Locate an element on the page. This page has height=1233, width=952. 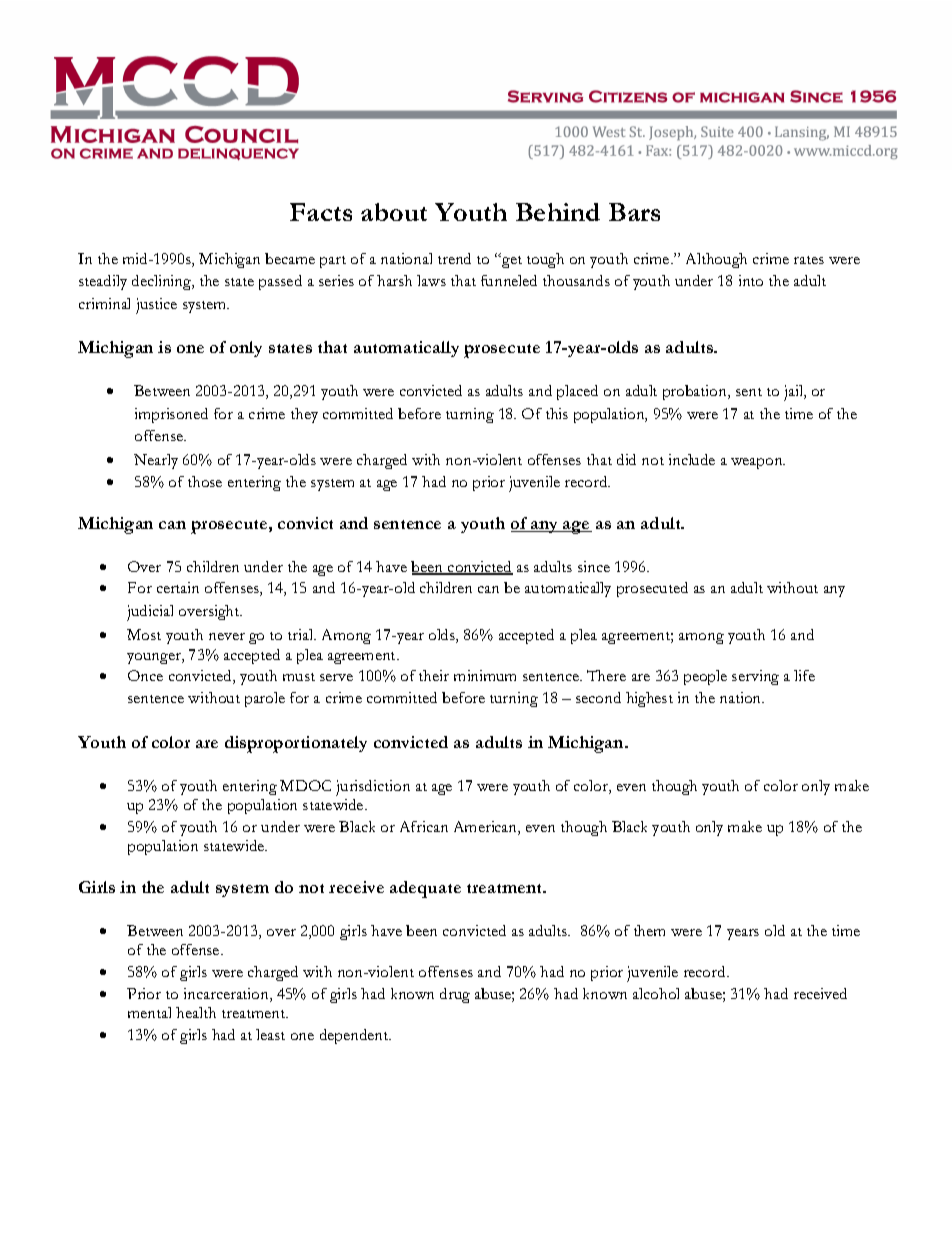
declining is located at coordinates (163, 282).
